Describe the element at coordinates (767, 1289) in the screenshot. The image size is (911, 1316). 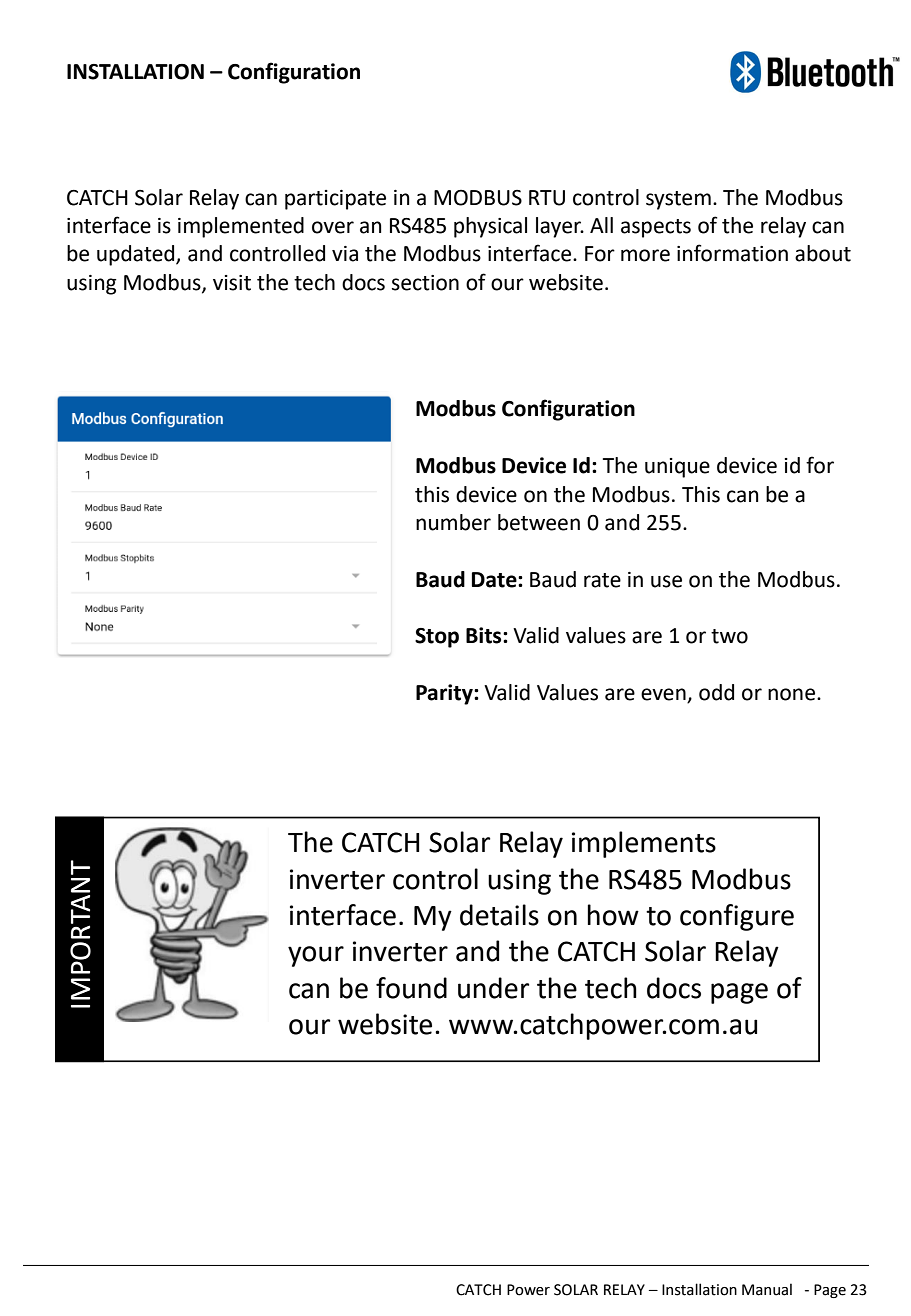
I see `Manual` at that location.
